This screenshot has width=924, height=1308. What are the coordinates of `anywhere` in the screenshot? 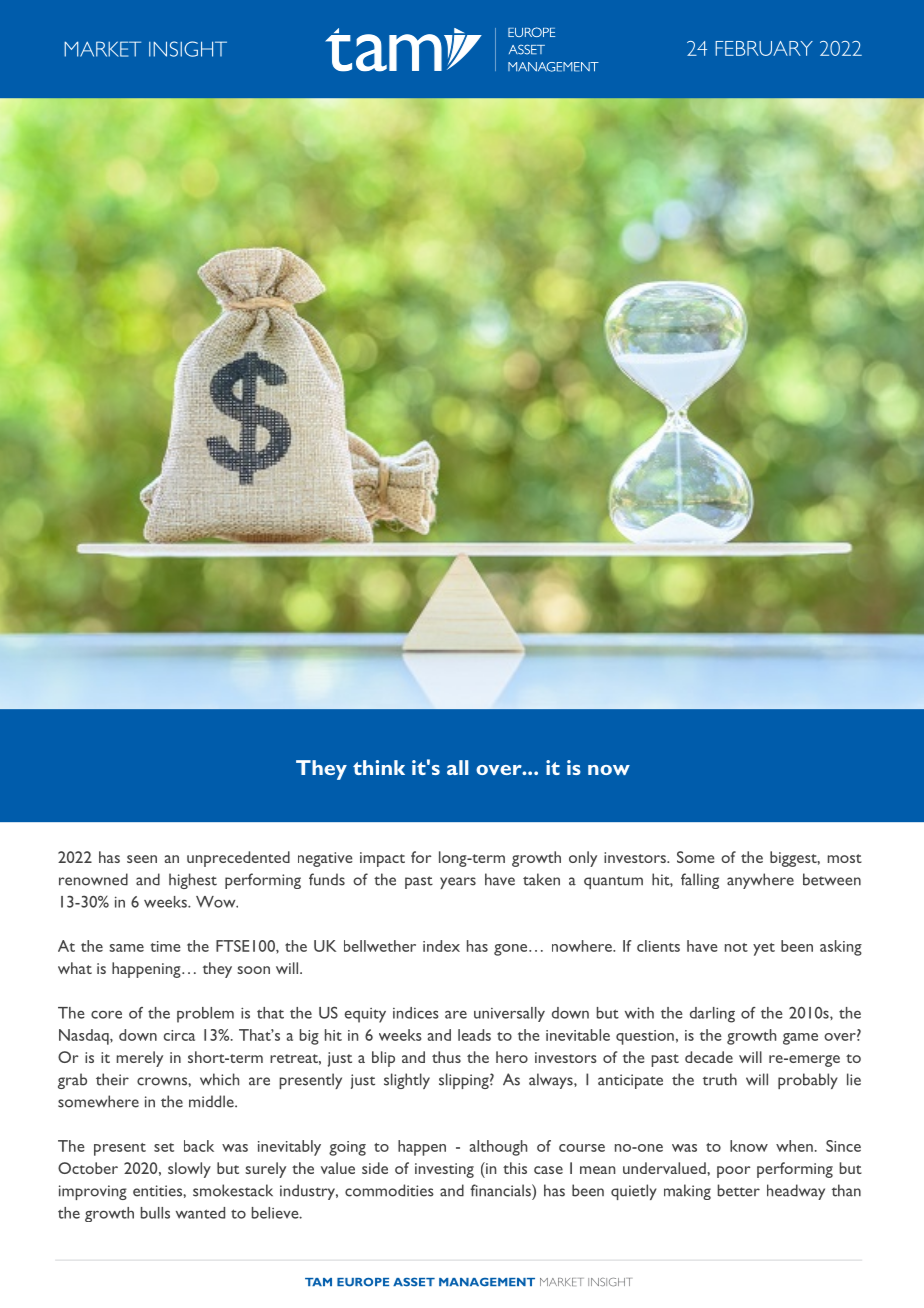 It's located at (760, 881).
